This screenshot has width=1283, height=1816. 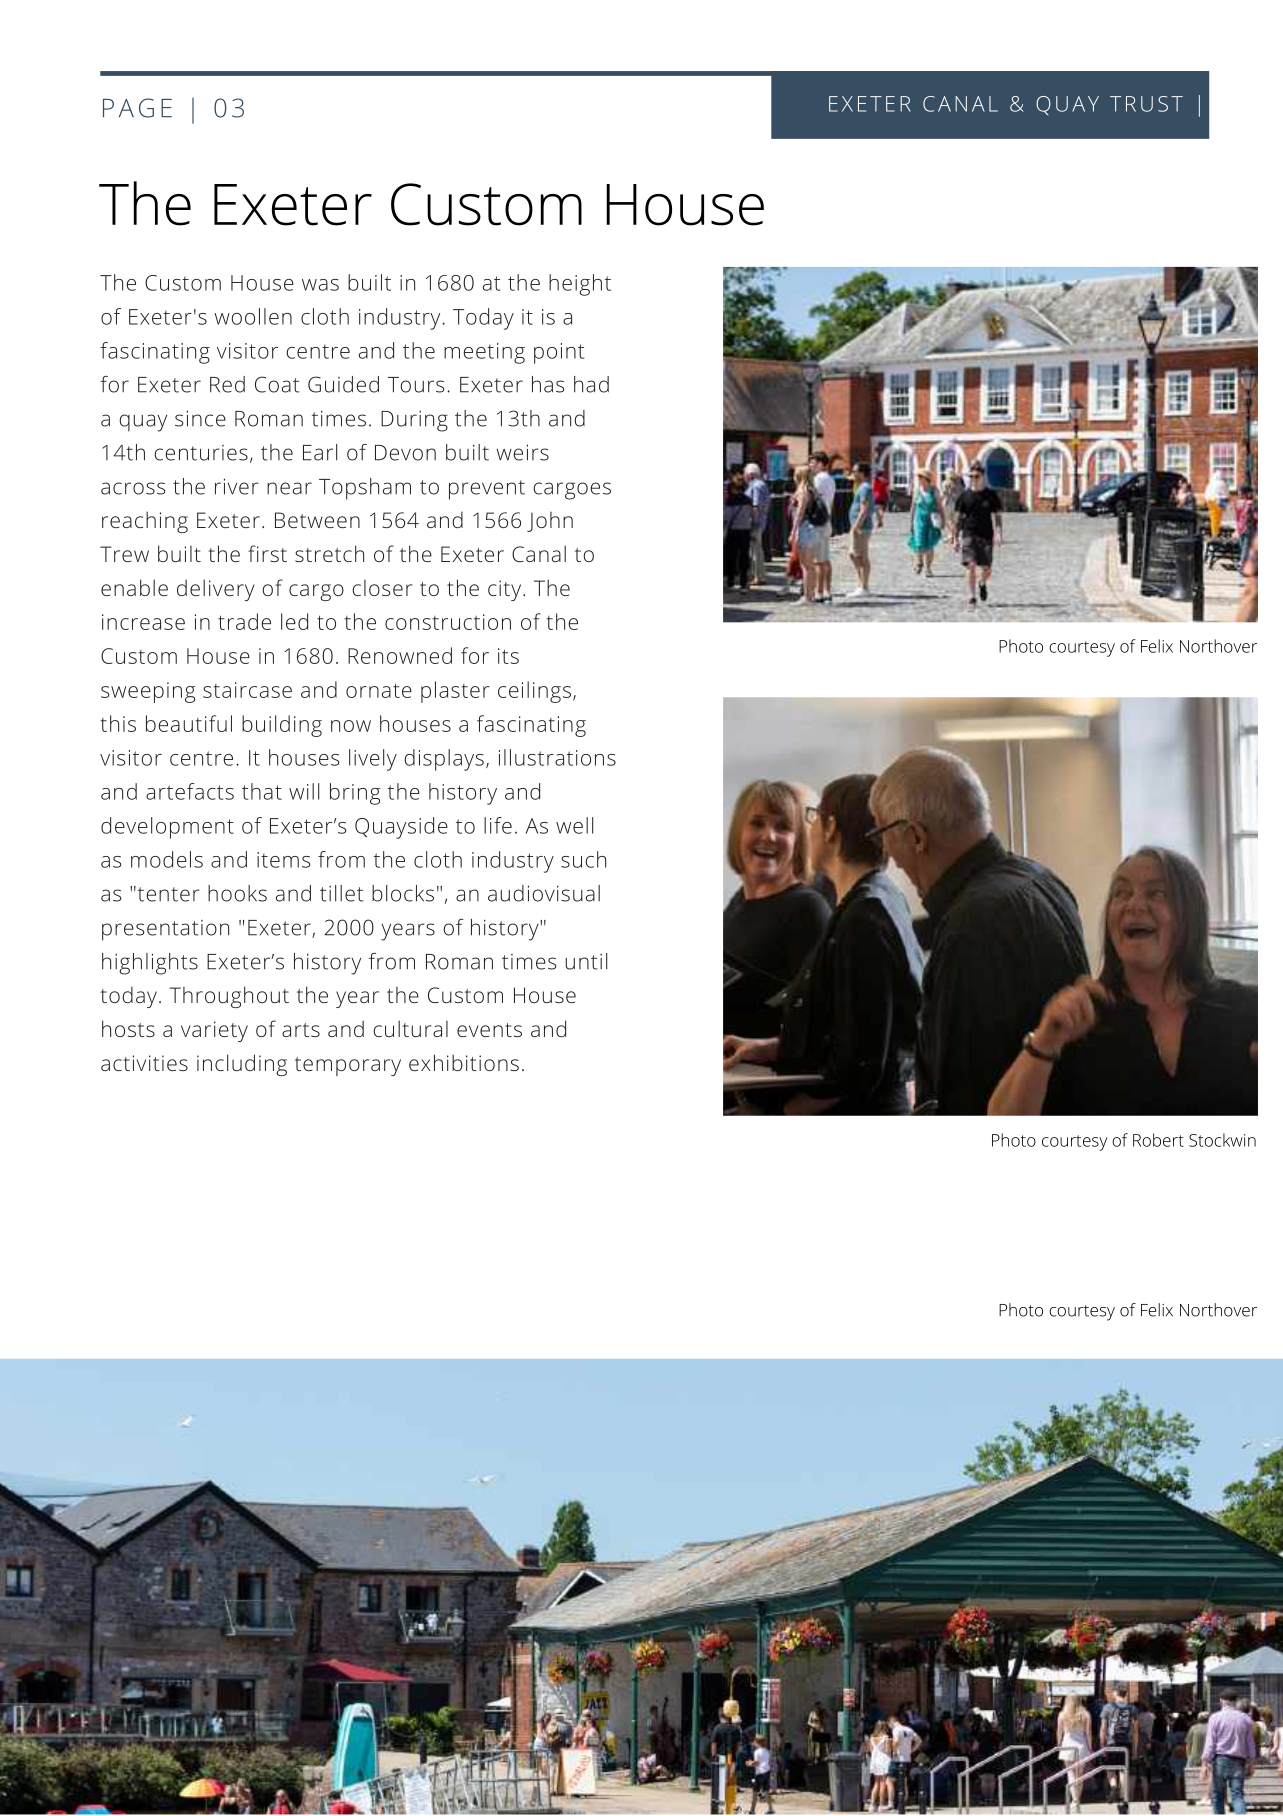 What do you see at coordinates (1146, 104) in the screenshot?
I see `TRUST` at bounding box center [1146, 104].
